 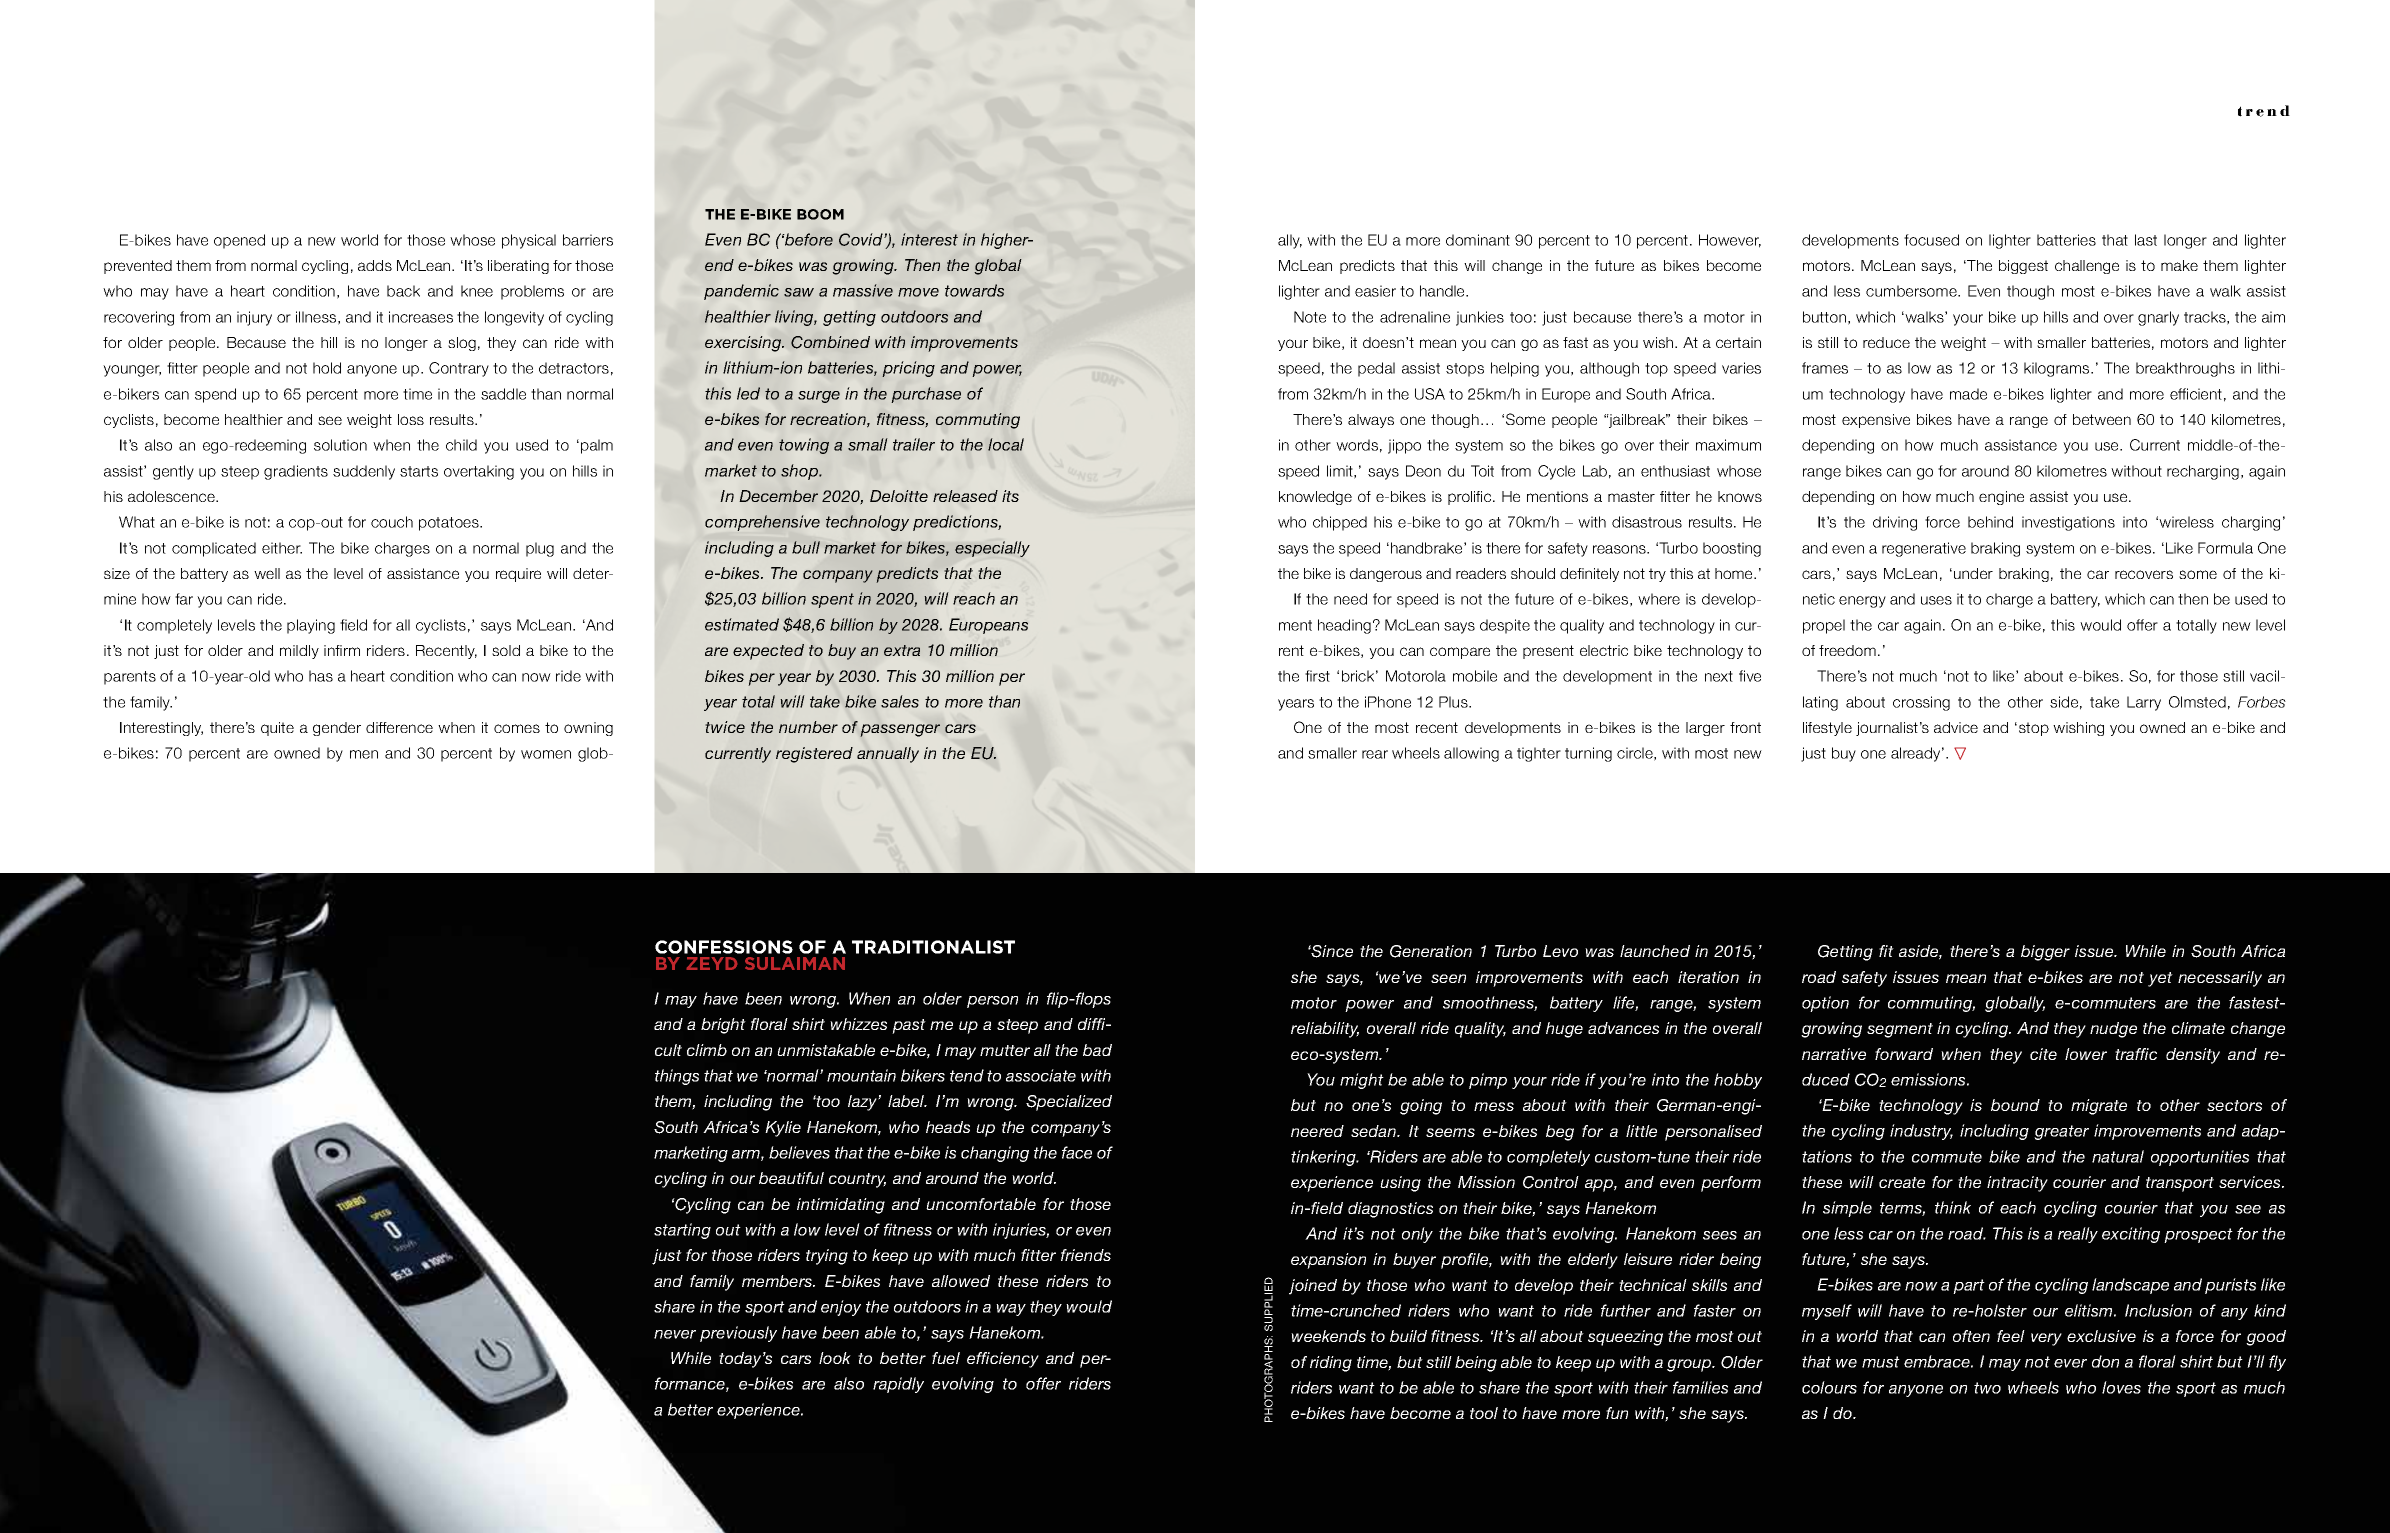 What do you see at coordinates (1478, 240) in the image?
I see `dominant` at bounding box center [1478, 240].
